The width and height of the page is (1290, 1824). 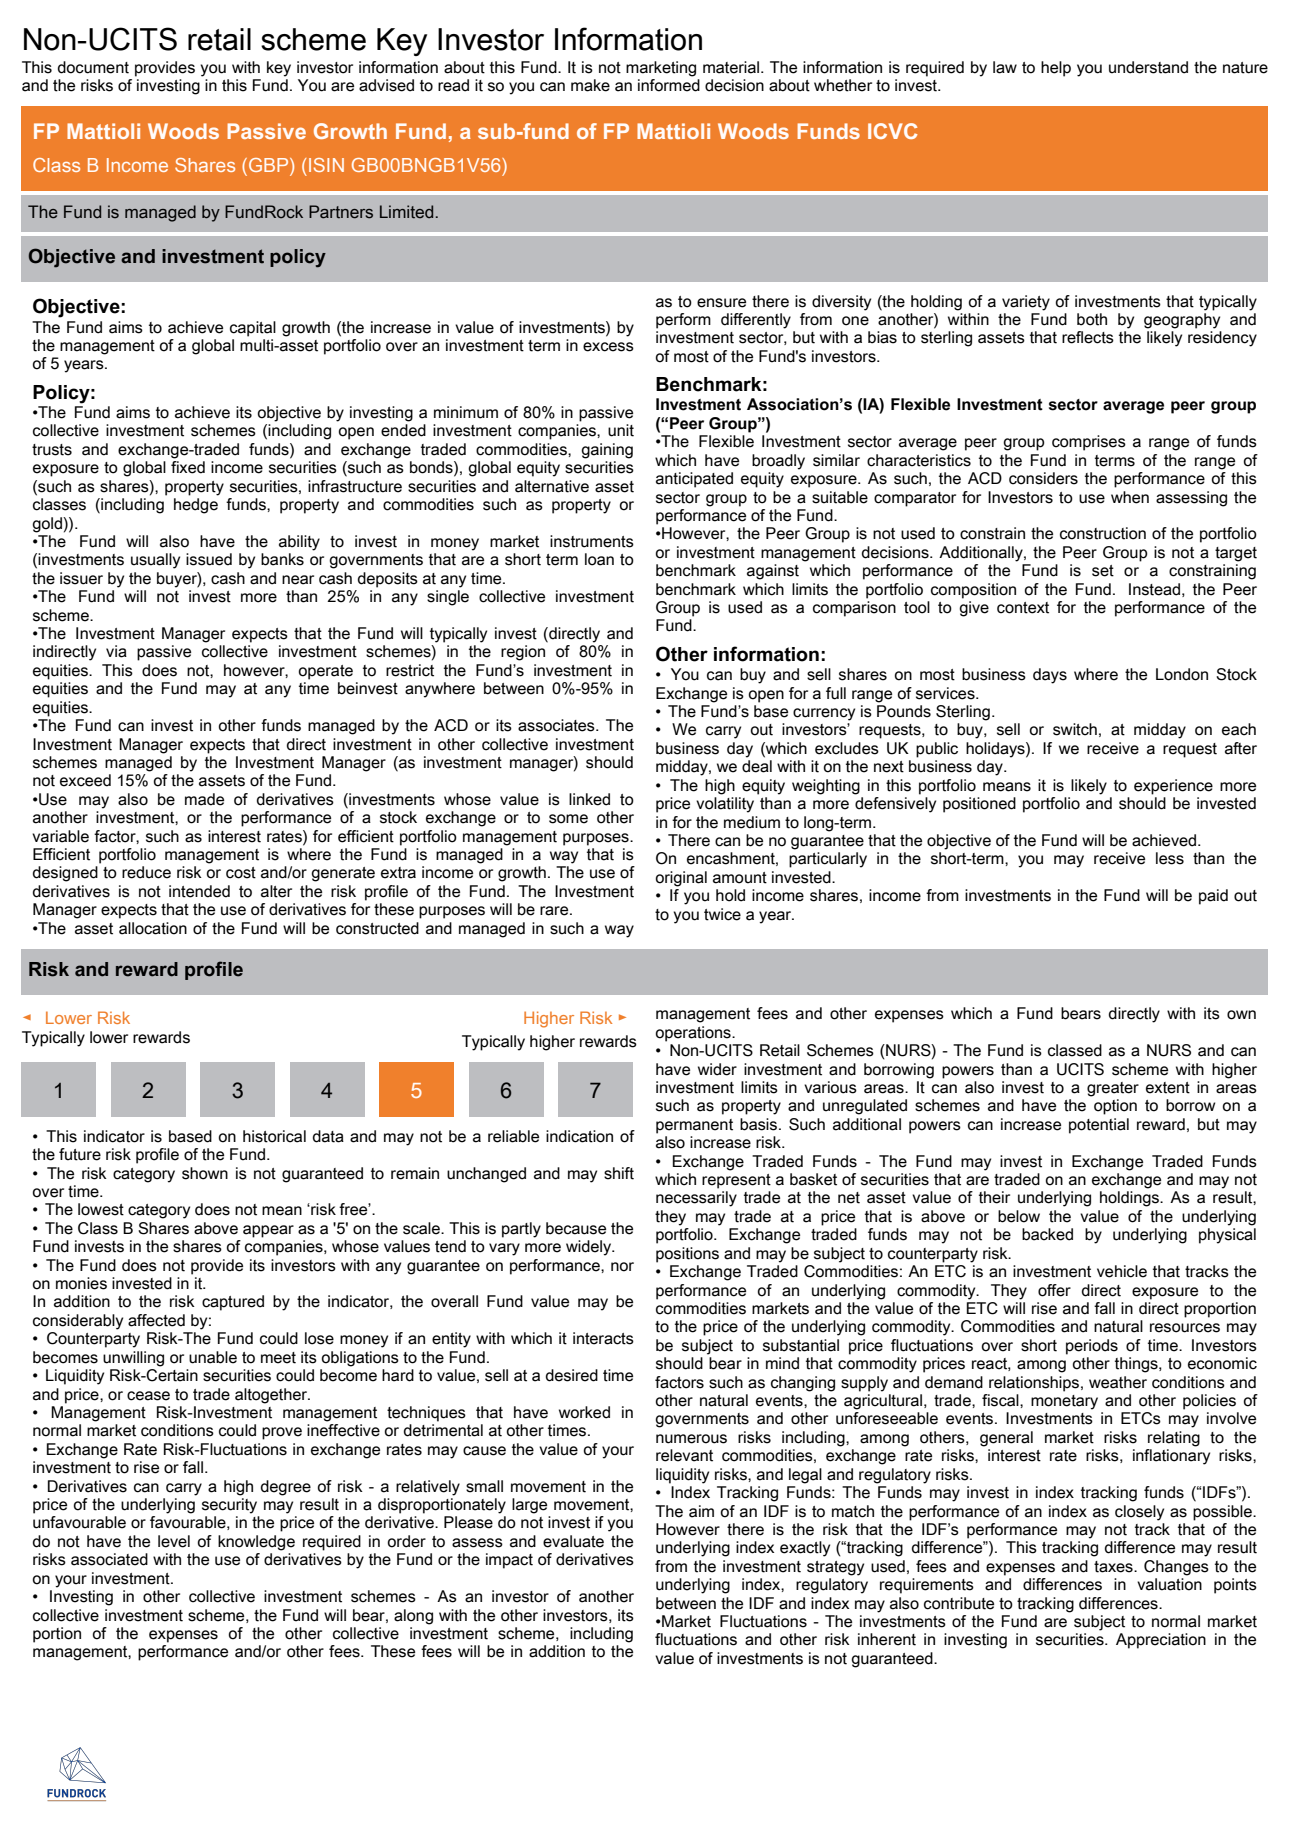 I want to click on option, so click(x=1115, y=1107).
